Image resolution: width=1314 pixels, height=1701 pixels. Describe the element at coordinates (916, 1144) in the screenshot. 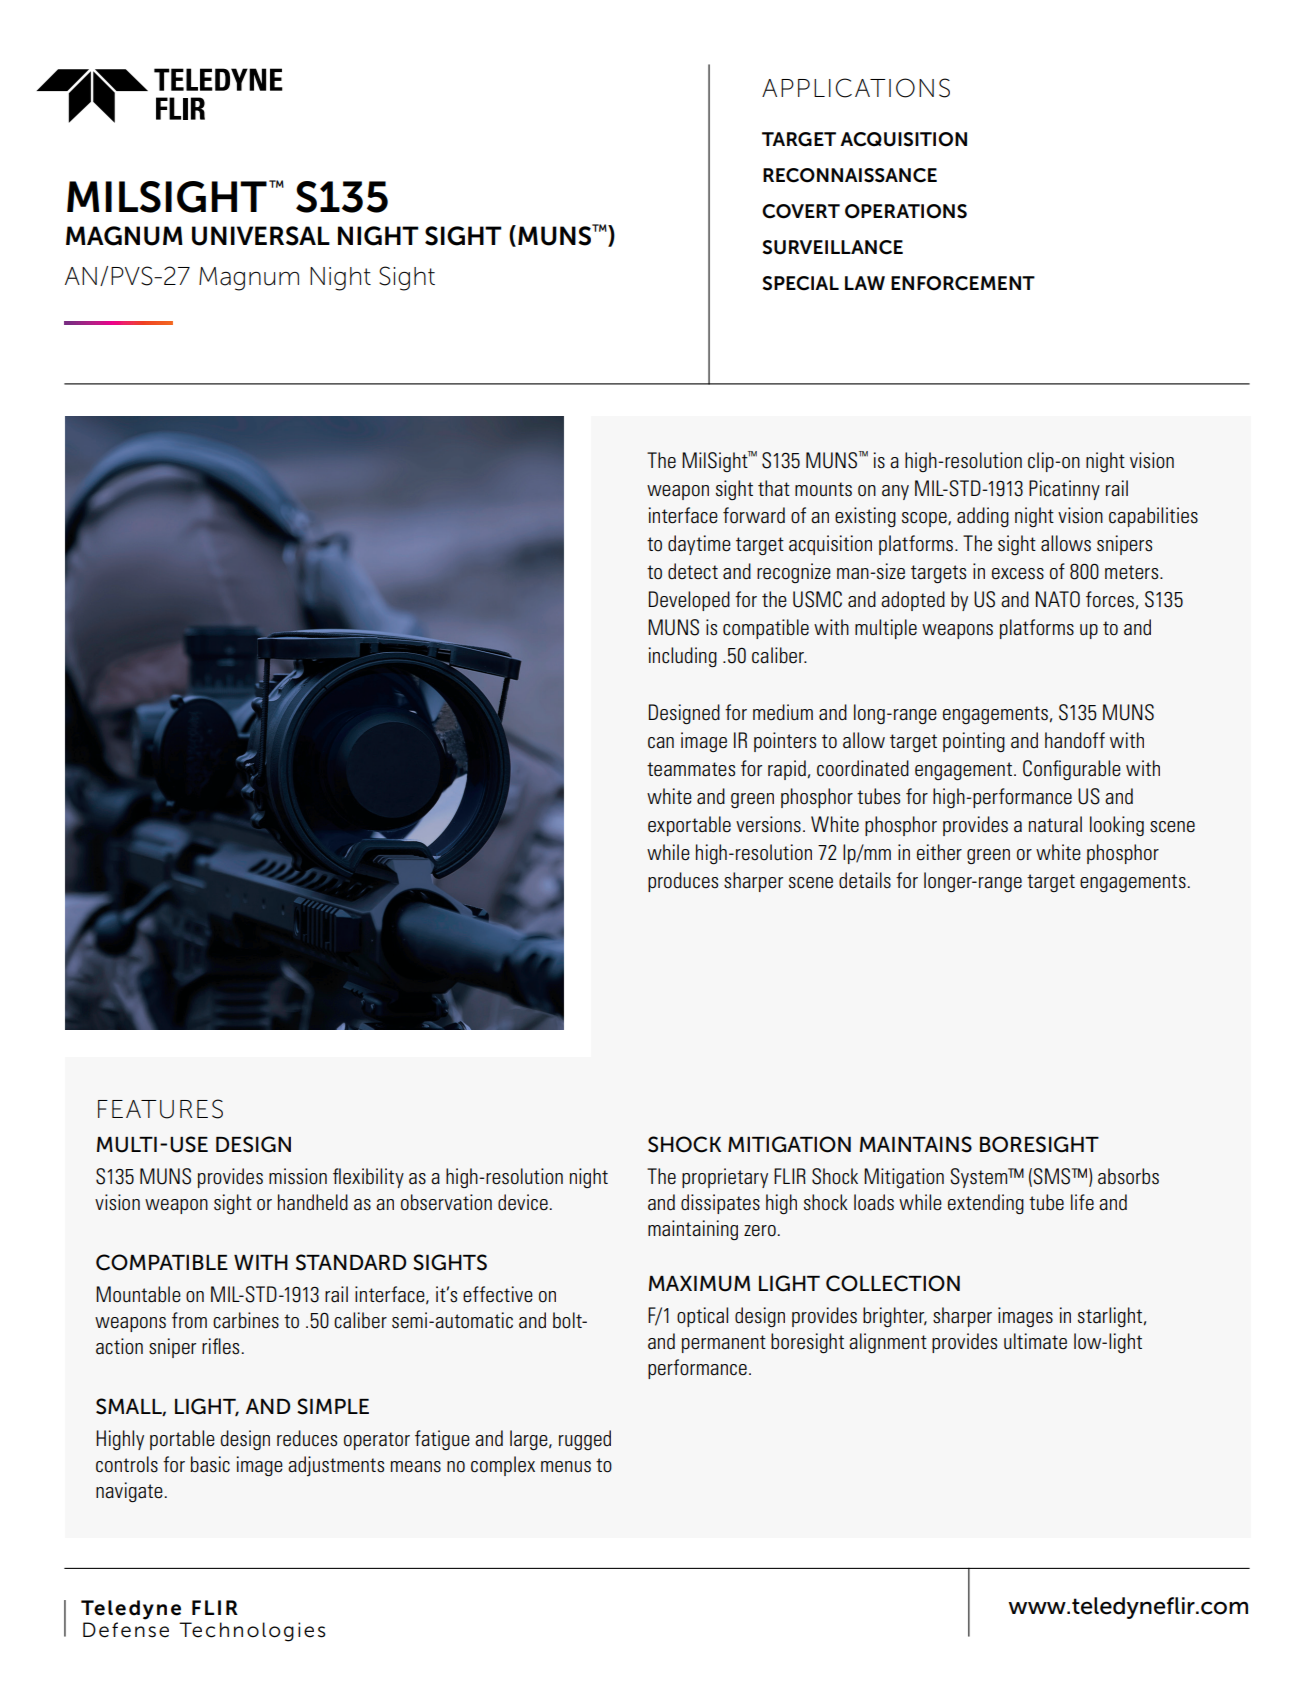

I see `MAINTAINS` at that location.
